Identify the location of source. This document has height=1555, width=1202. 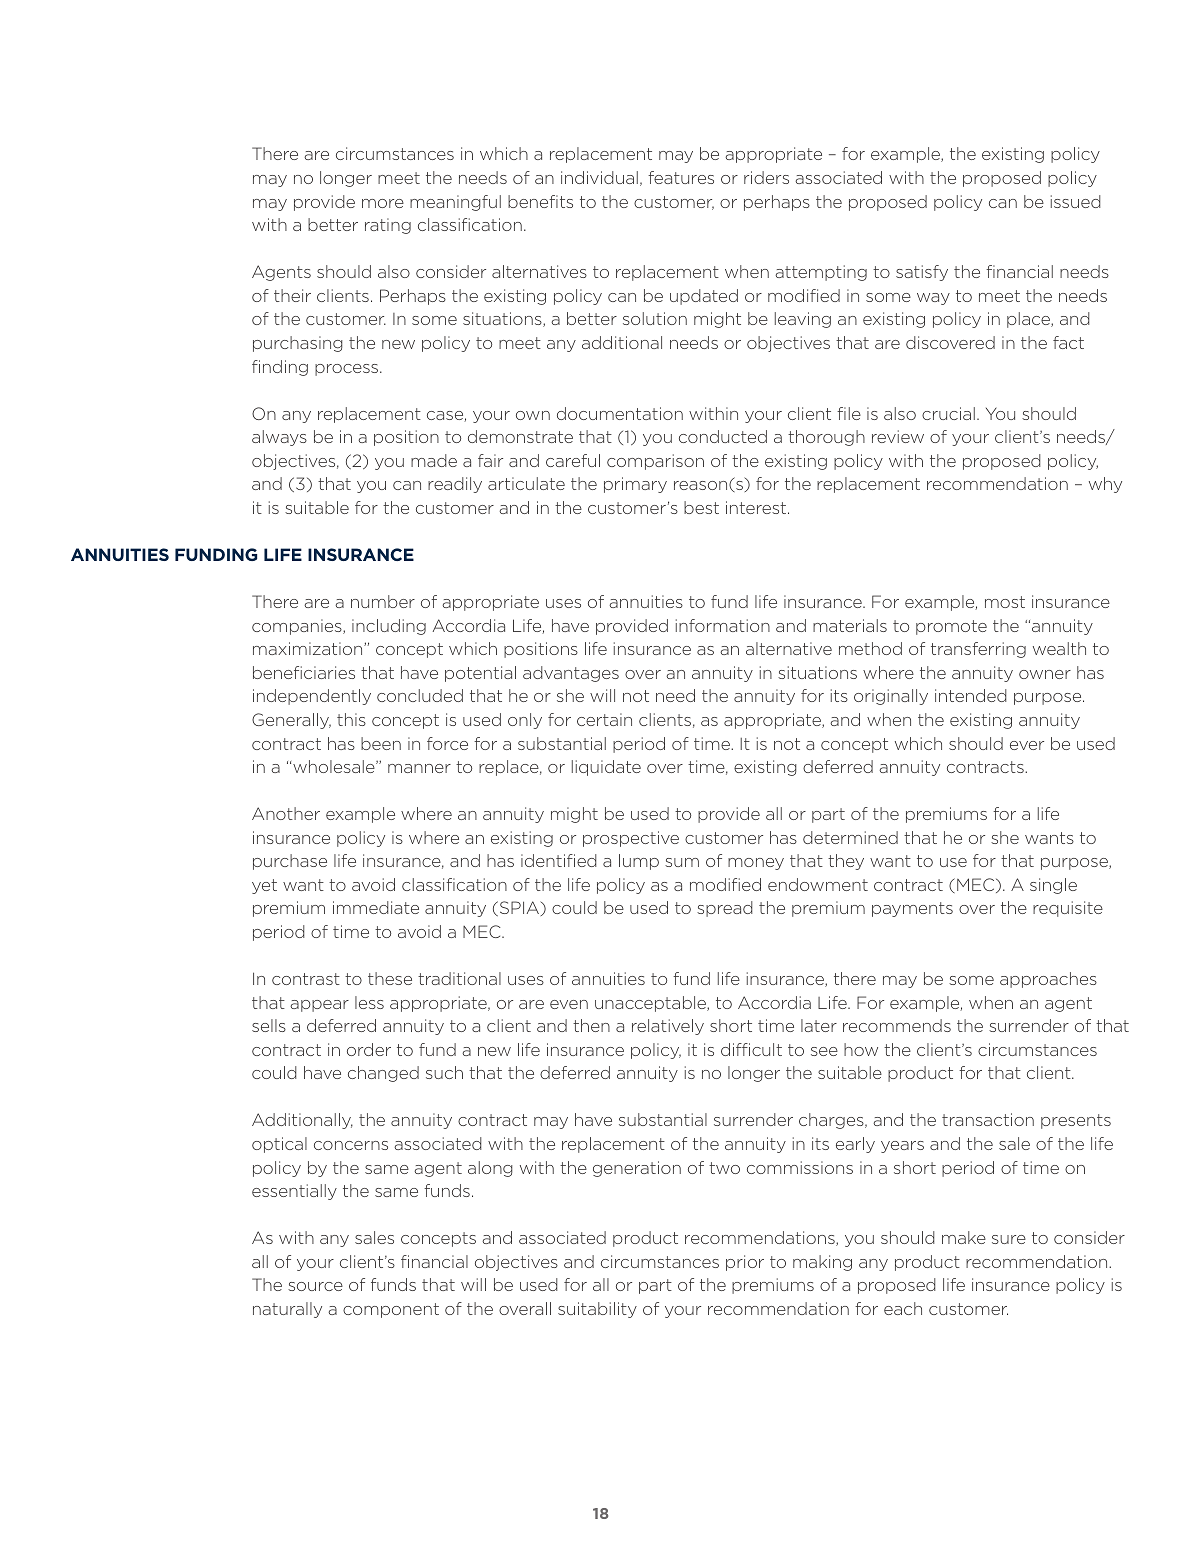
(315, 1286).
